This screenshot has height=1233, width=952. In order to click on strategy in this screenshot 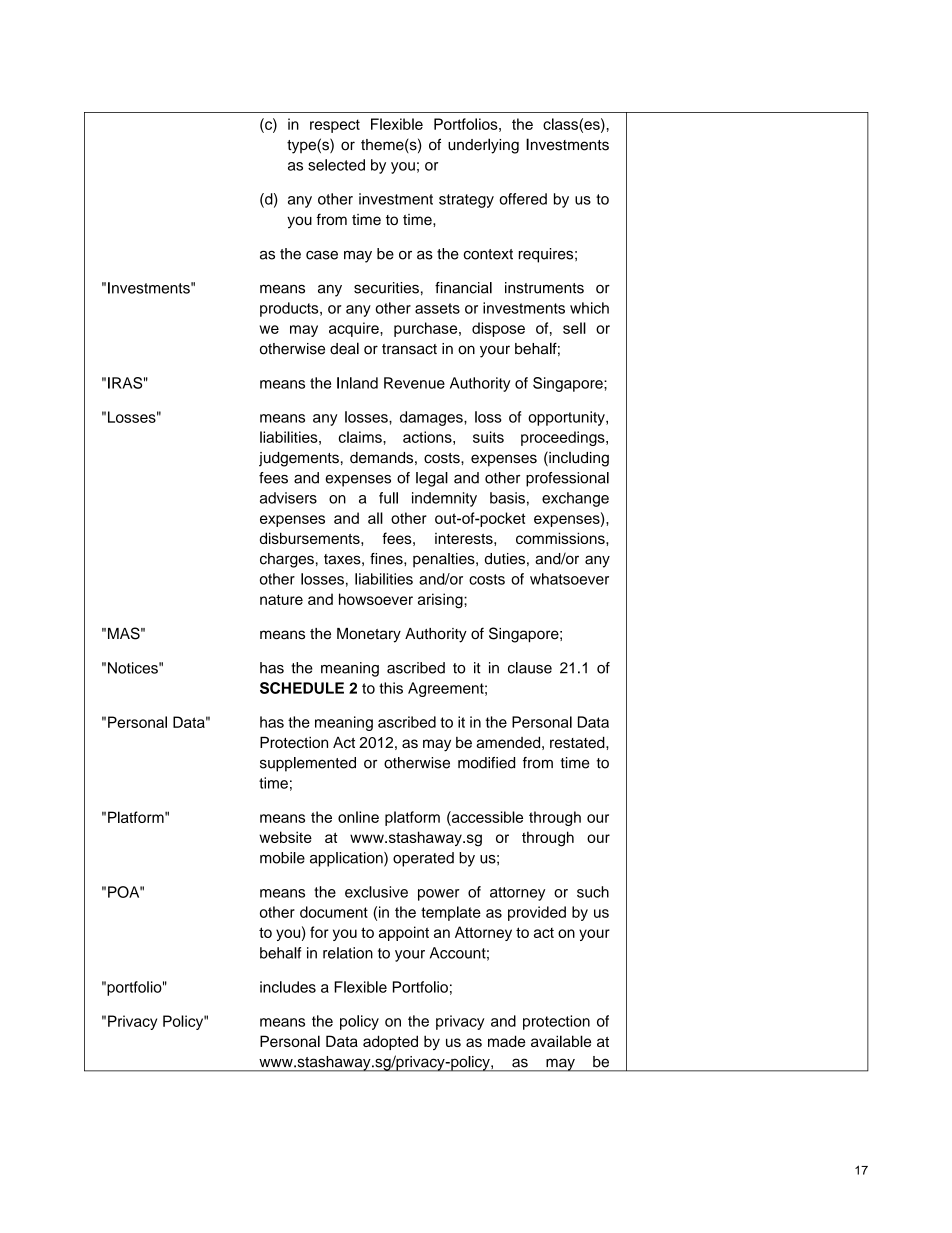, I will do `click(466, 201)`.
